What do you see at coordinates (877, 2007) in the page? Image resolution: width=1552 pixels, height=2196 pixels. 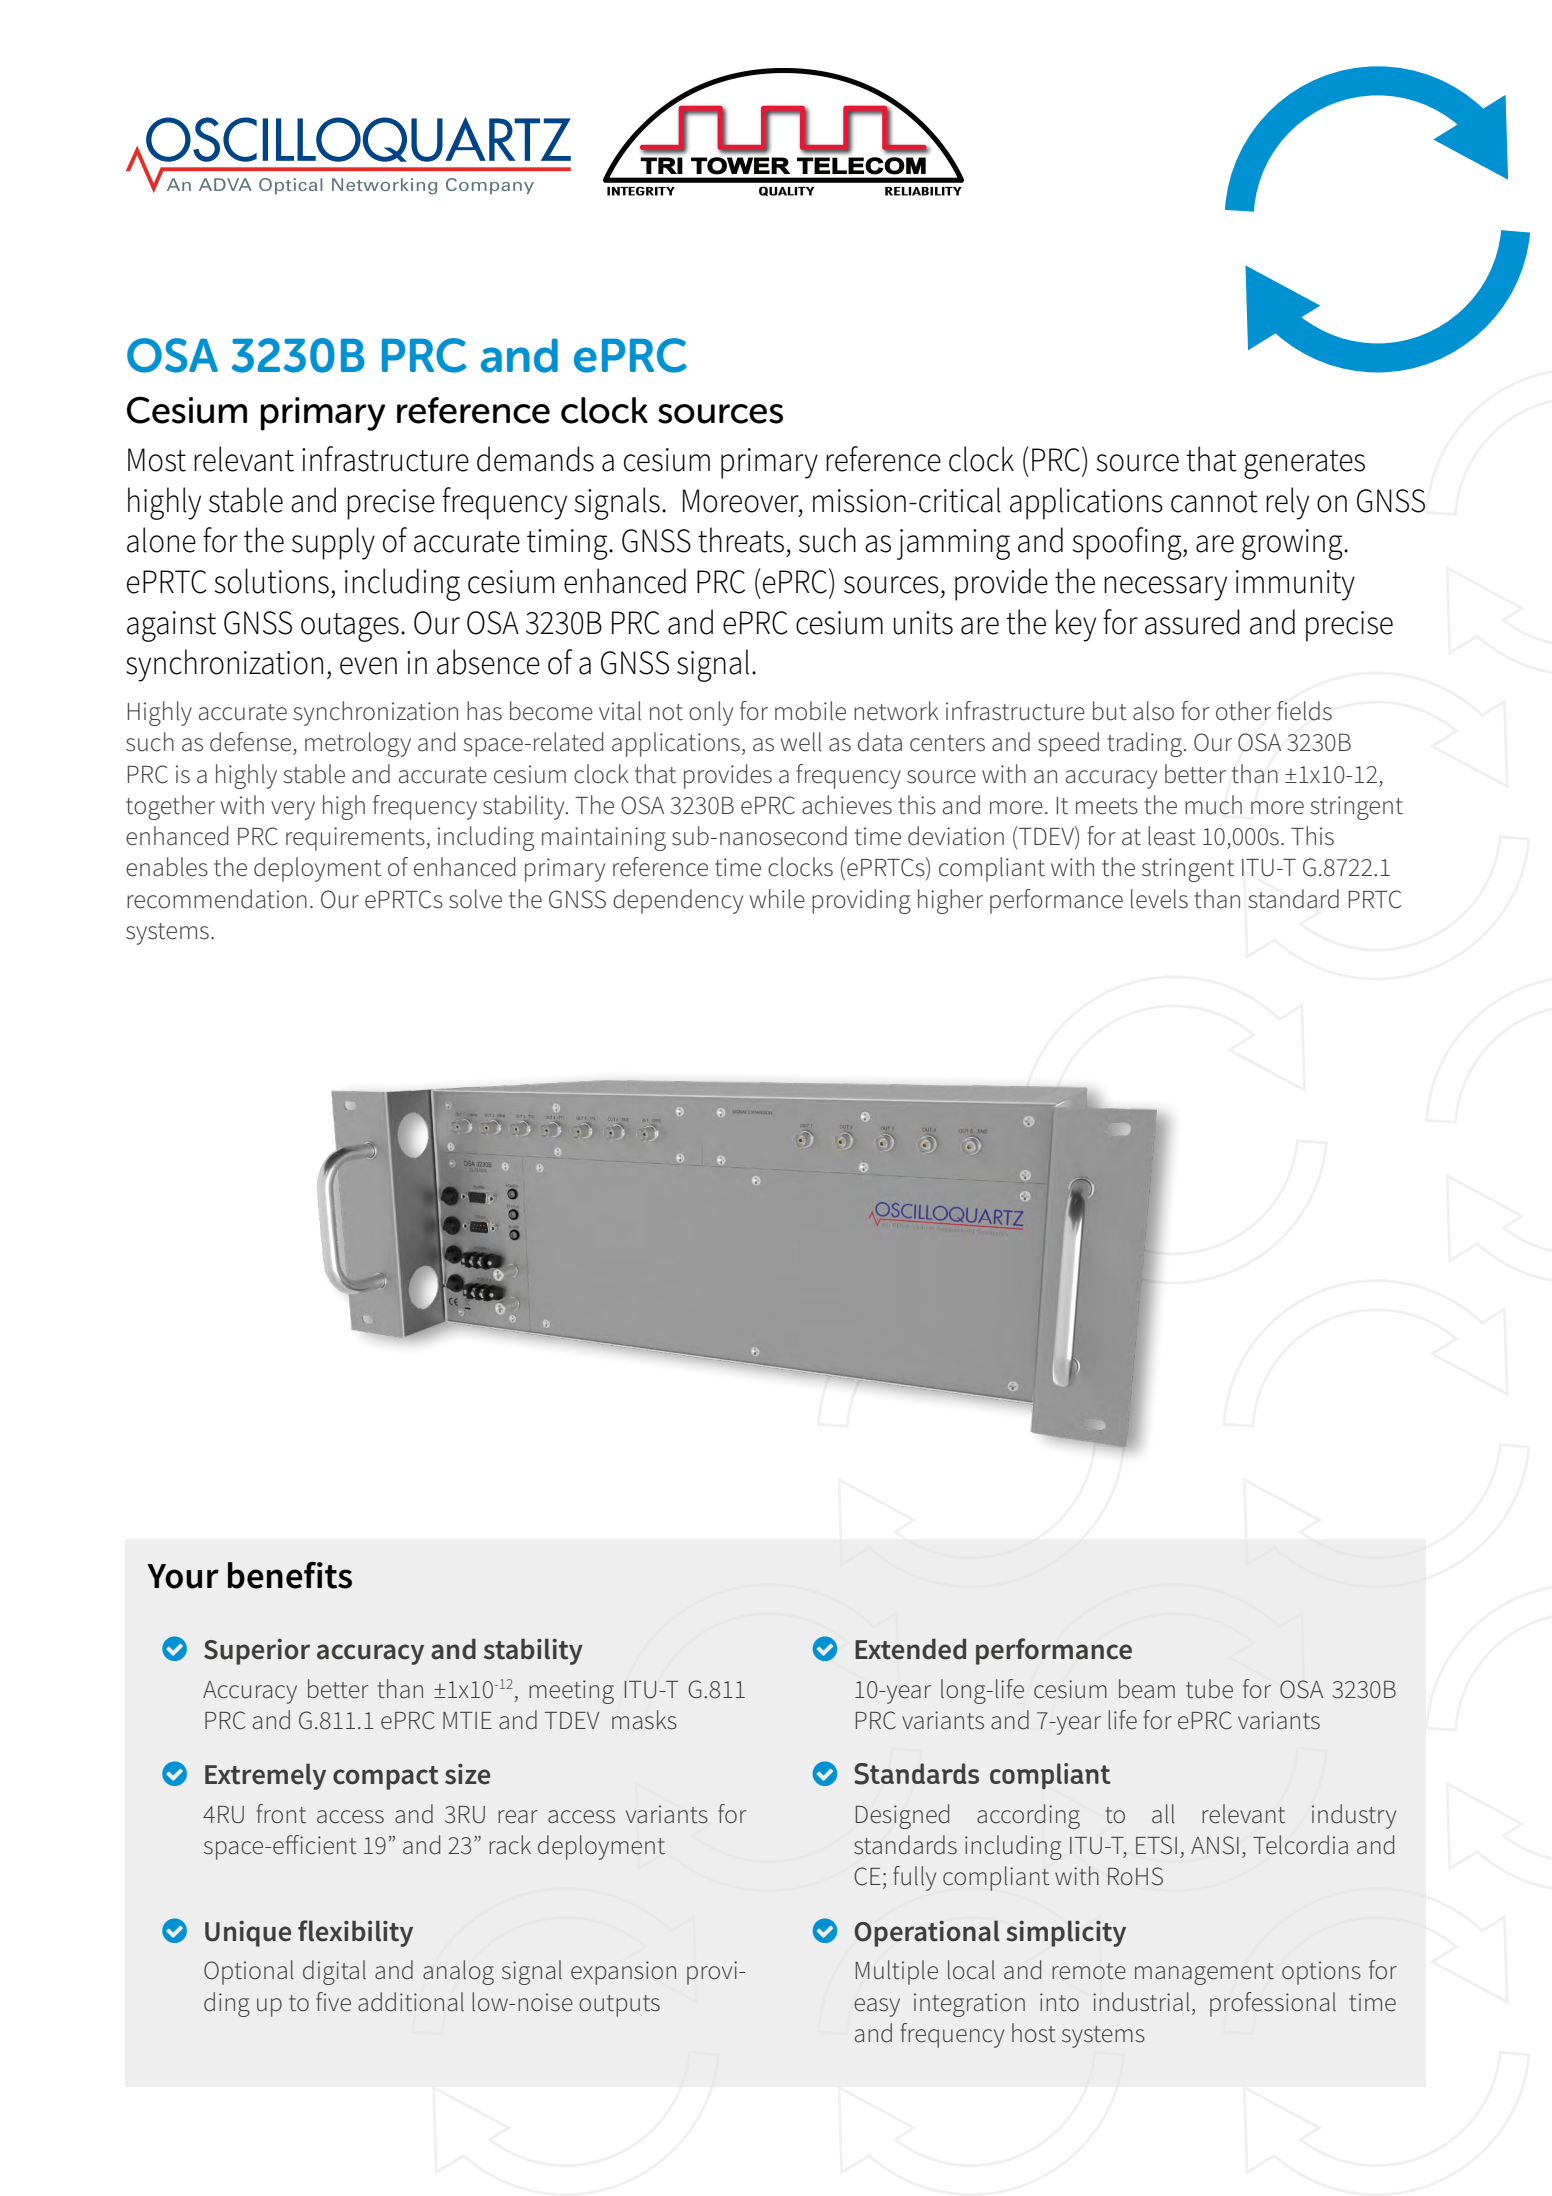 I see `easy` at bounding box center [877, 2007].
